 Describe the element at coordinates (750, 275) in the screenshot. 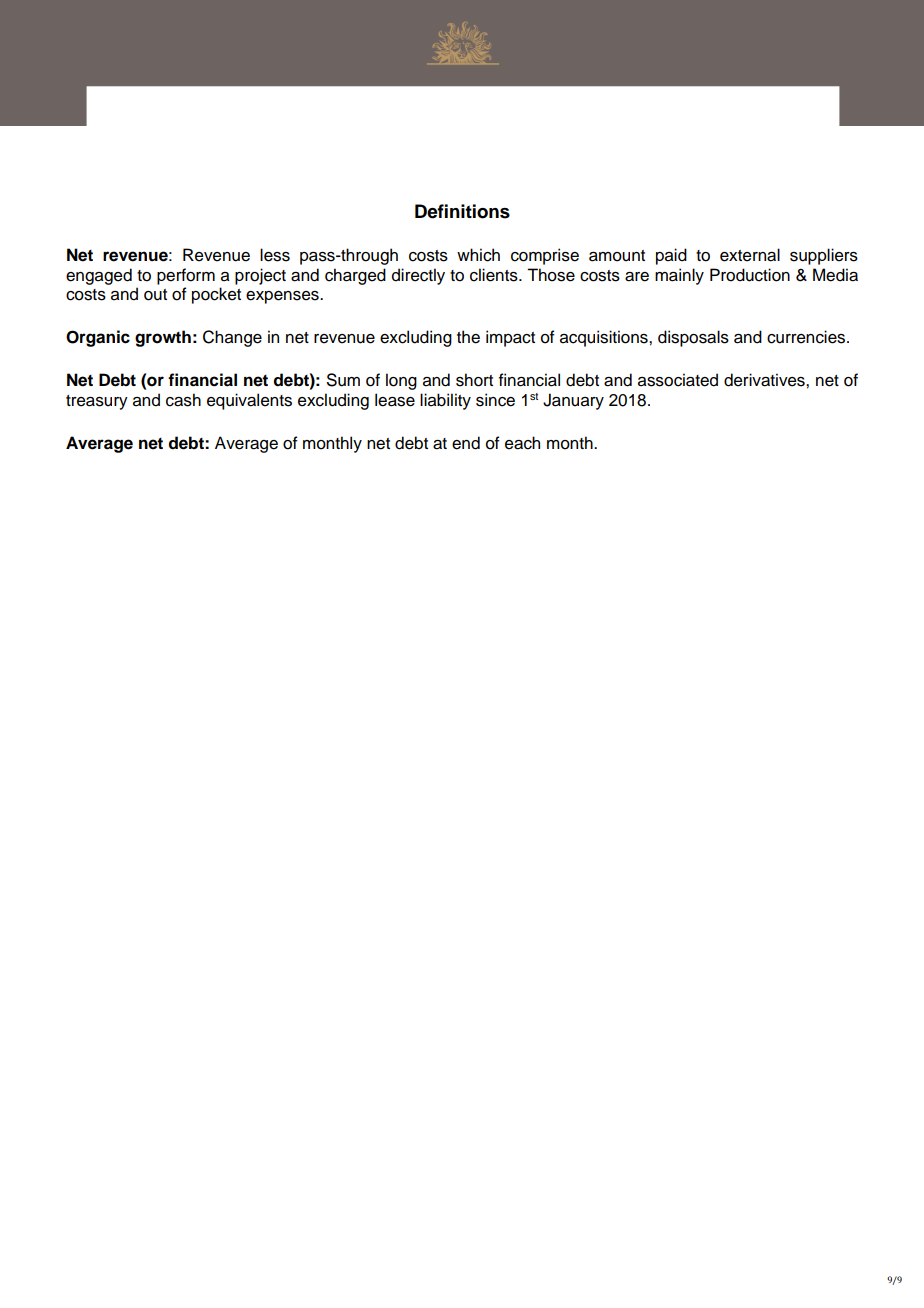

I see `Production` at that location.
